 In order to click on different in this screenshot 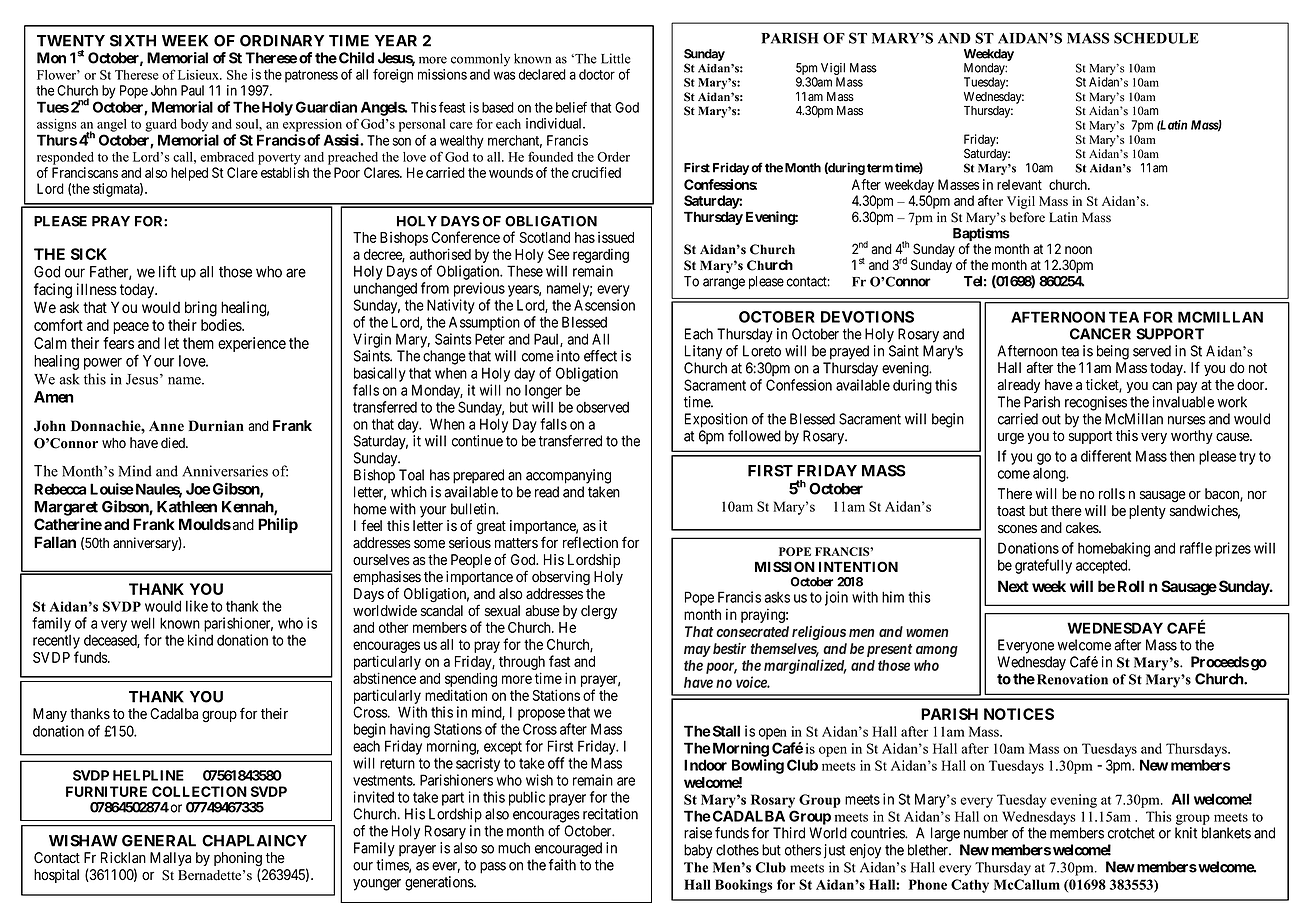, I will do `click(1106, 456)`.
